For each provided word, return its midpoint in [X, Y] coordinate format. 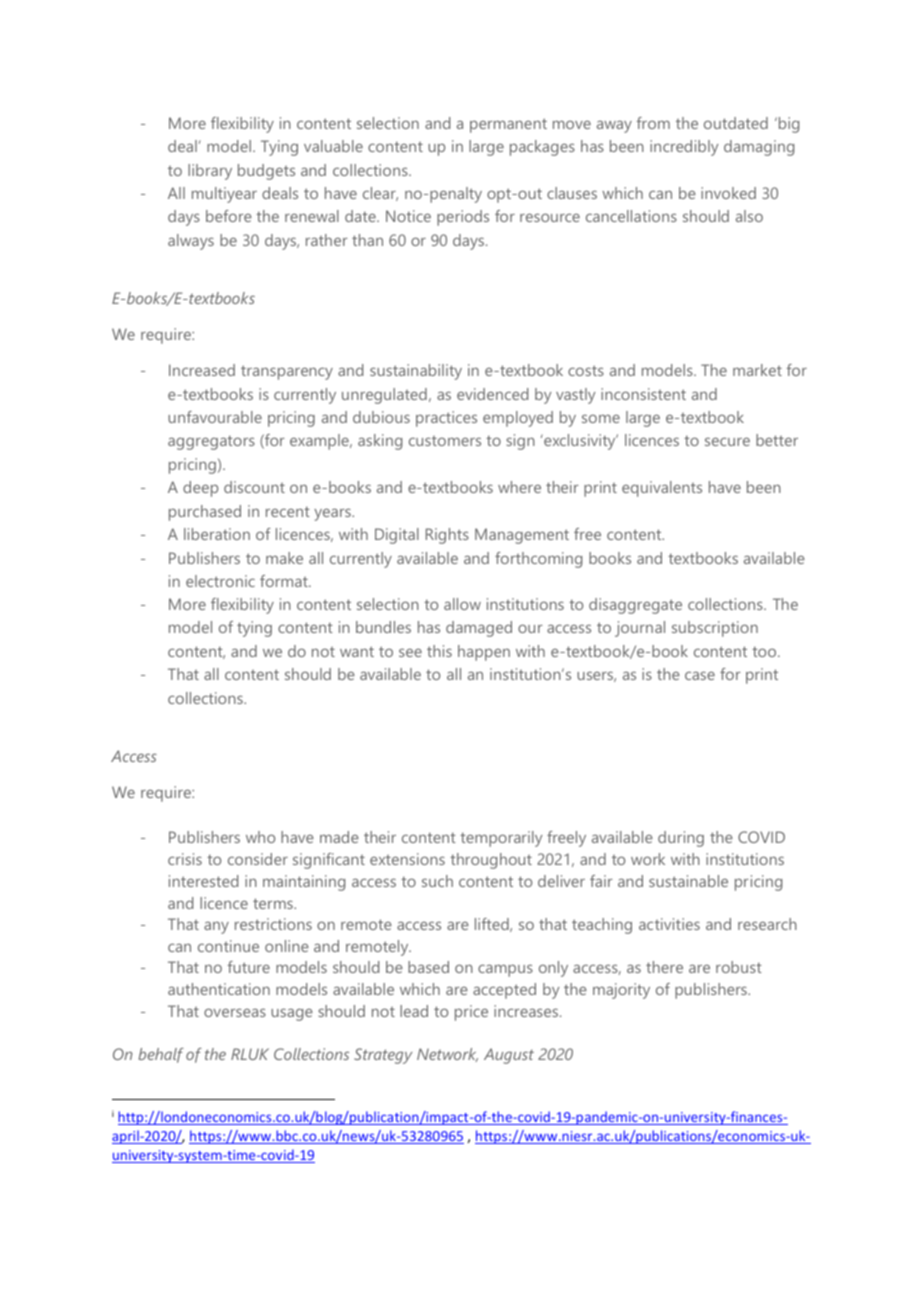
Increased [202, 370]
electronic [220, 581]
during [681, 839]
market [757, 370]
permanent [508, 125]
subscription [715, 629]
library [210, 172]
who [260, 837]
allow [462, 604]
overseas [235, 1012]
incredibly [684, 148]
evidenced [492, 394]
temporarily [501, 839]
